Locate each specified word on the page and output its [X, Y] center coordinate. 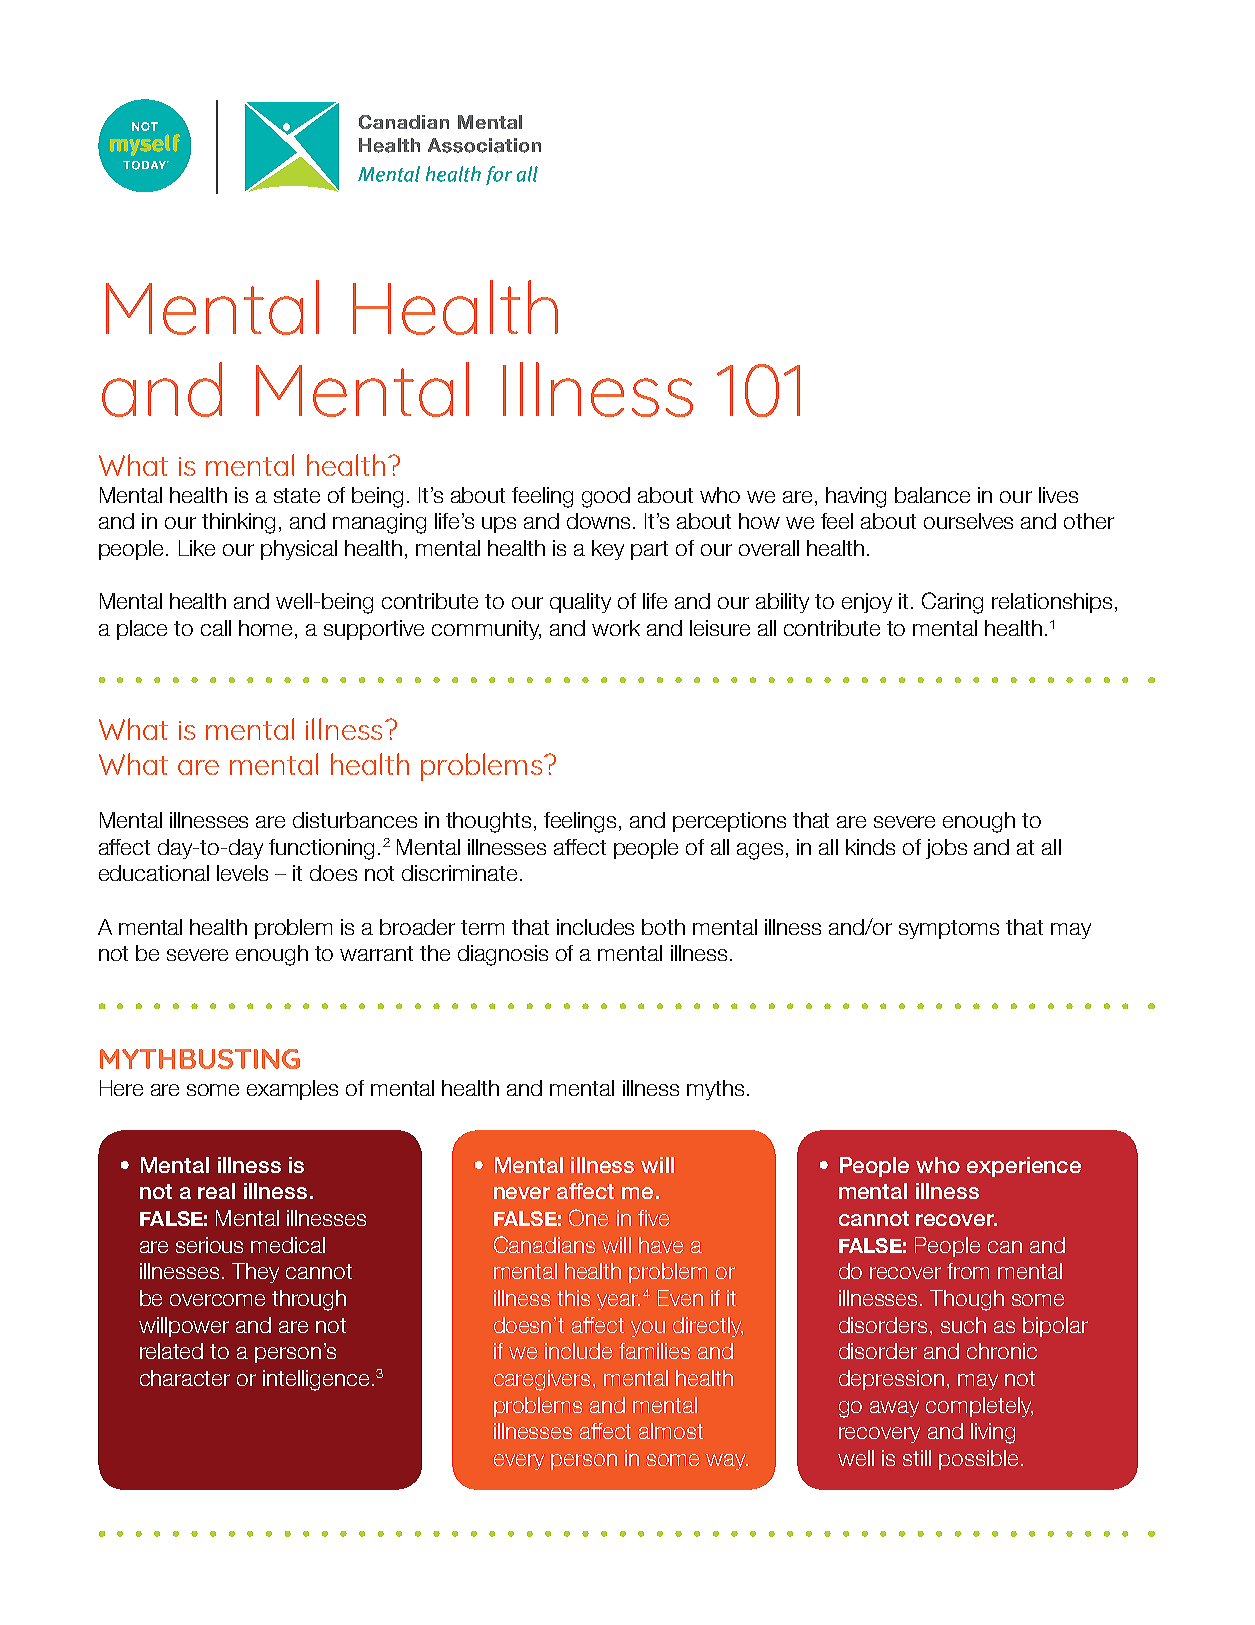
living [993, 1433]
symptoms [949, 929]
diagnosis [503, 955]
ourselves [968, 521]
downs [600, 521]
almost [671, 1431]
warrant [376, 953]
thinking [238, 523]
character [185, 1378]
